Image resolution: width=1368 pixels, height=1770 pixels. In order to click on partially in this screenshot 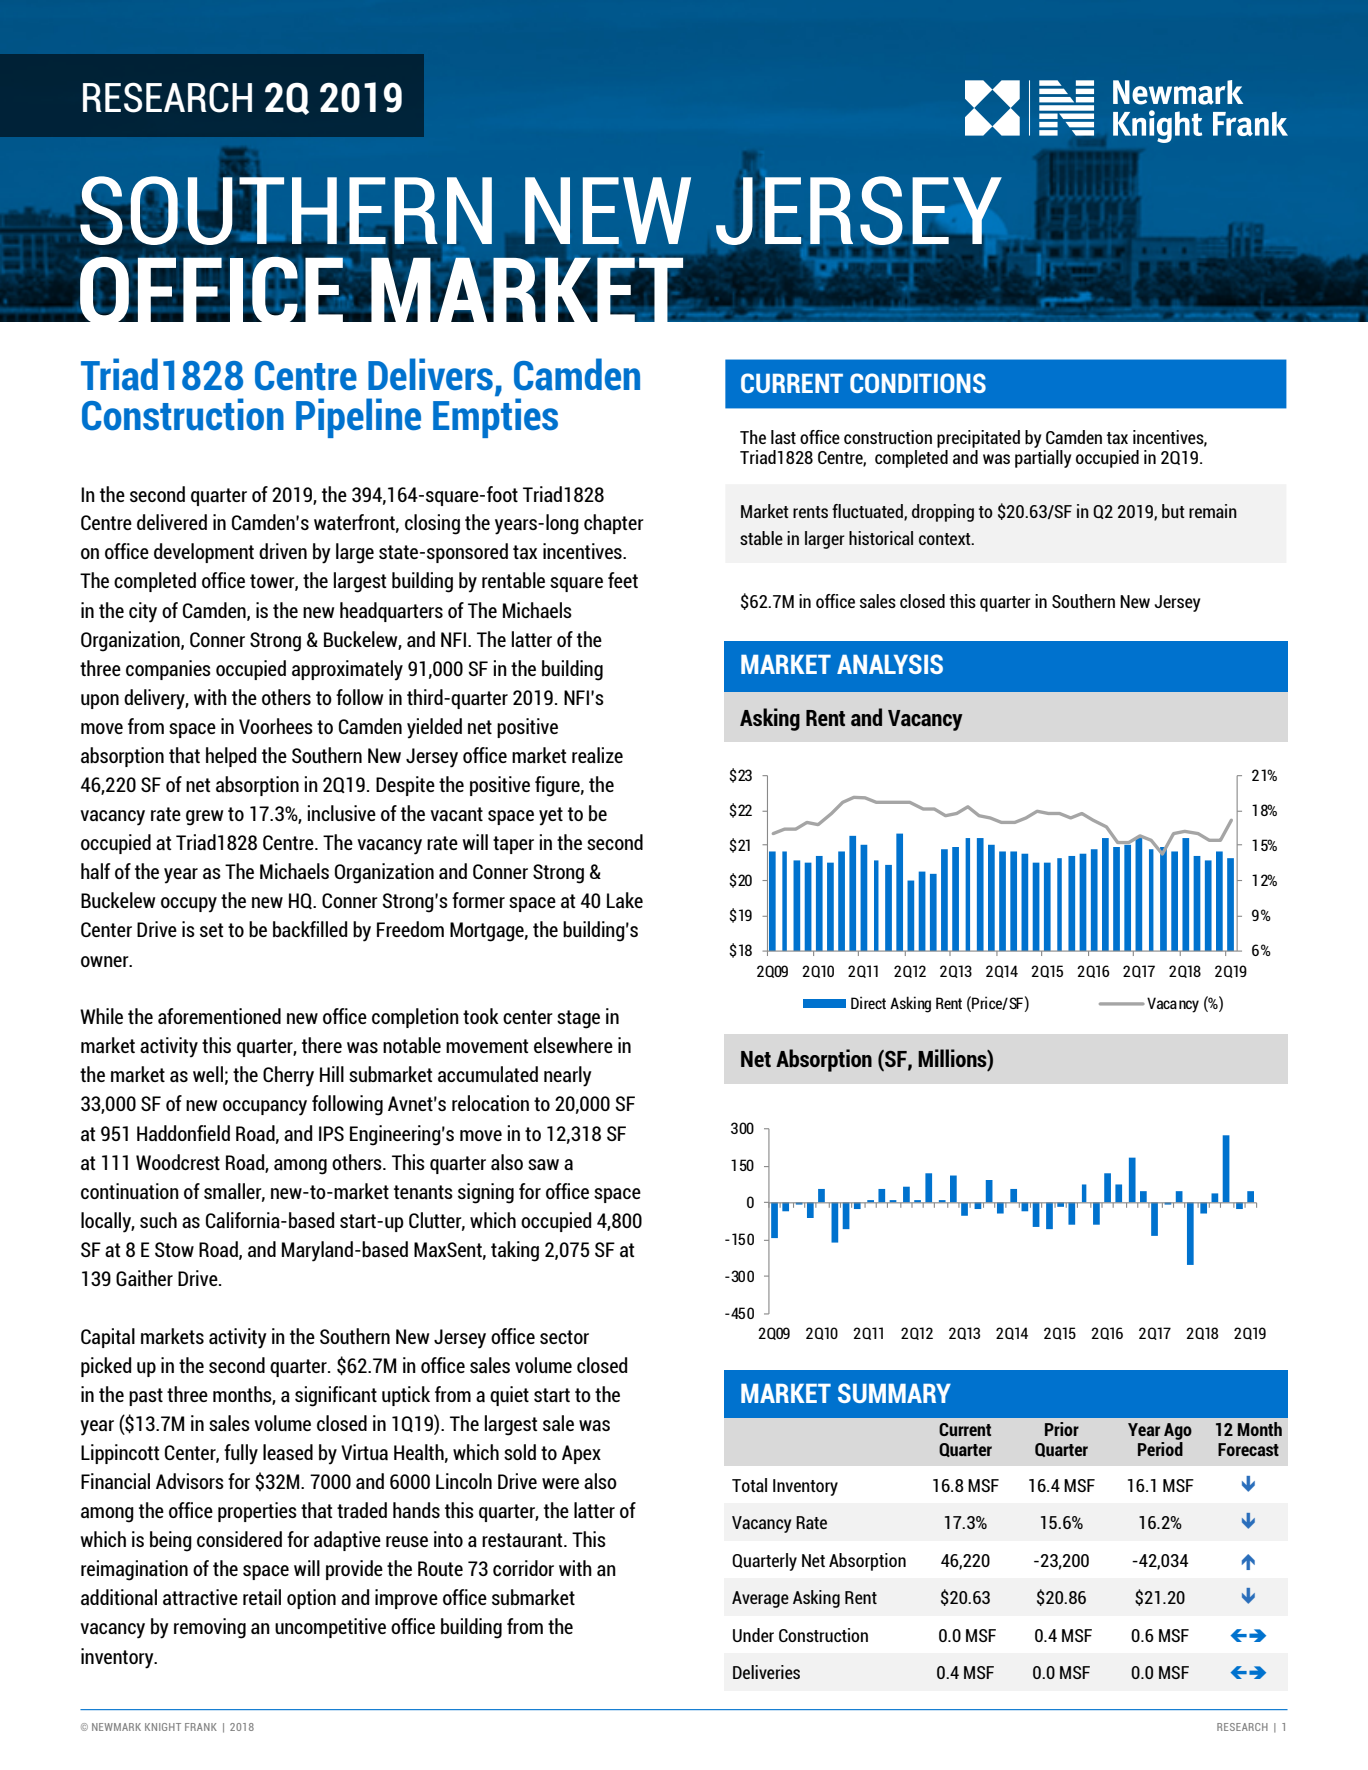, I will do `click(1043, 459)`.
